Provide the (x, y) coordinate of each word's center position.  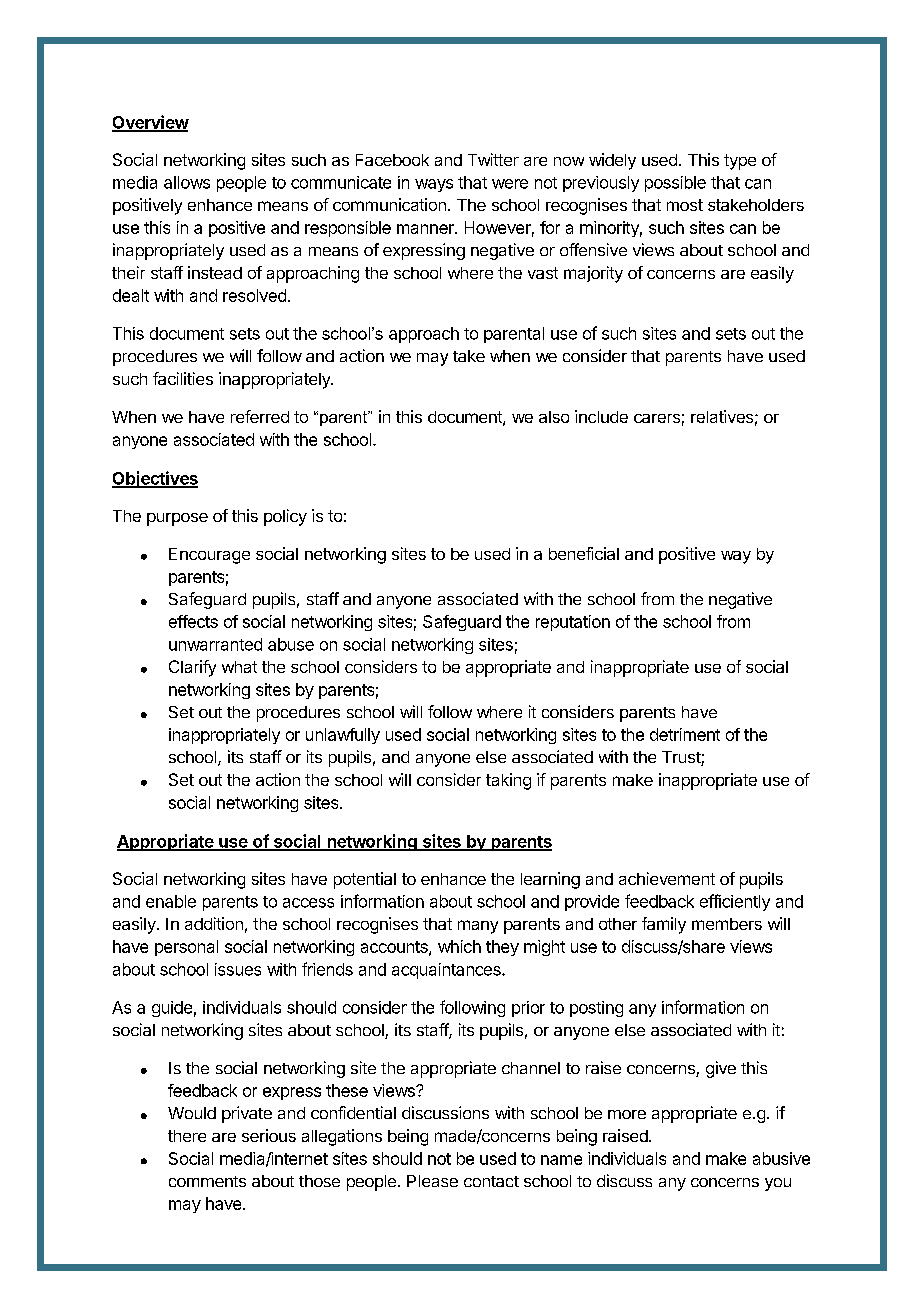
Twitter (493, 159)
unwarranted (215, 644)
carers (657, 418)
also (554, 417)
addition (214, 923)
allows (187, 182)
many (478, 927)
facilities (183, 378)
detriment (685, 734)
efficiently (735, 902)
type (740, 162)
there (187, 1136)
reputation (573, 623)
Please (432, 1181)
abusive (781, 1158)
